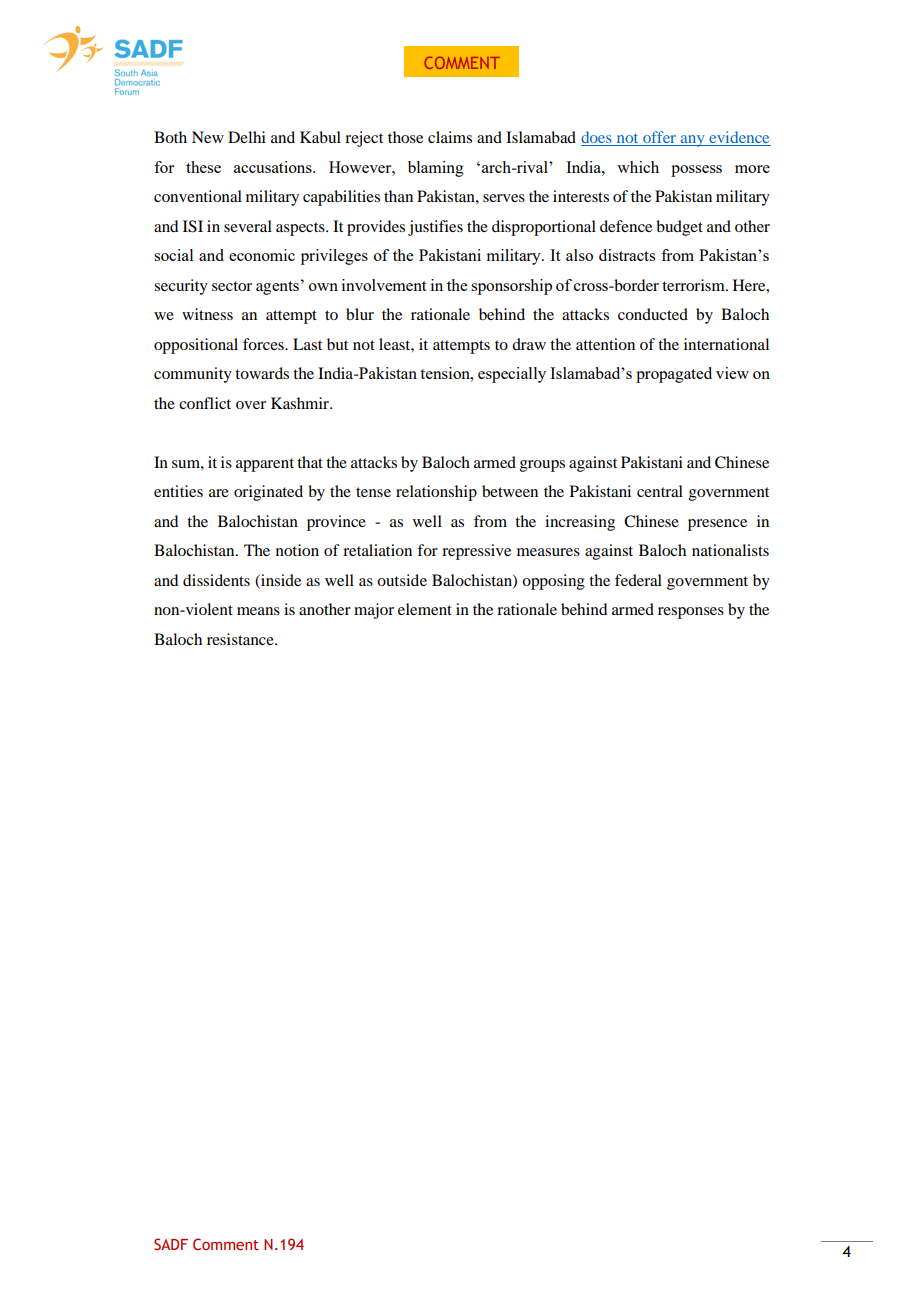 This screenshot has height=1308, width=924. Describe the element at coordinates (691, 613) in the screenshot. I see `responses` at that location.
